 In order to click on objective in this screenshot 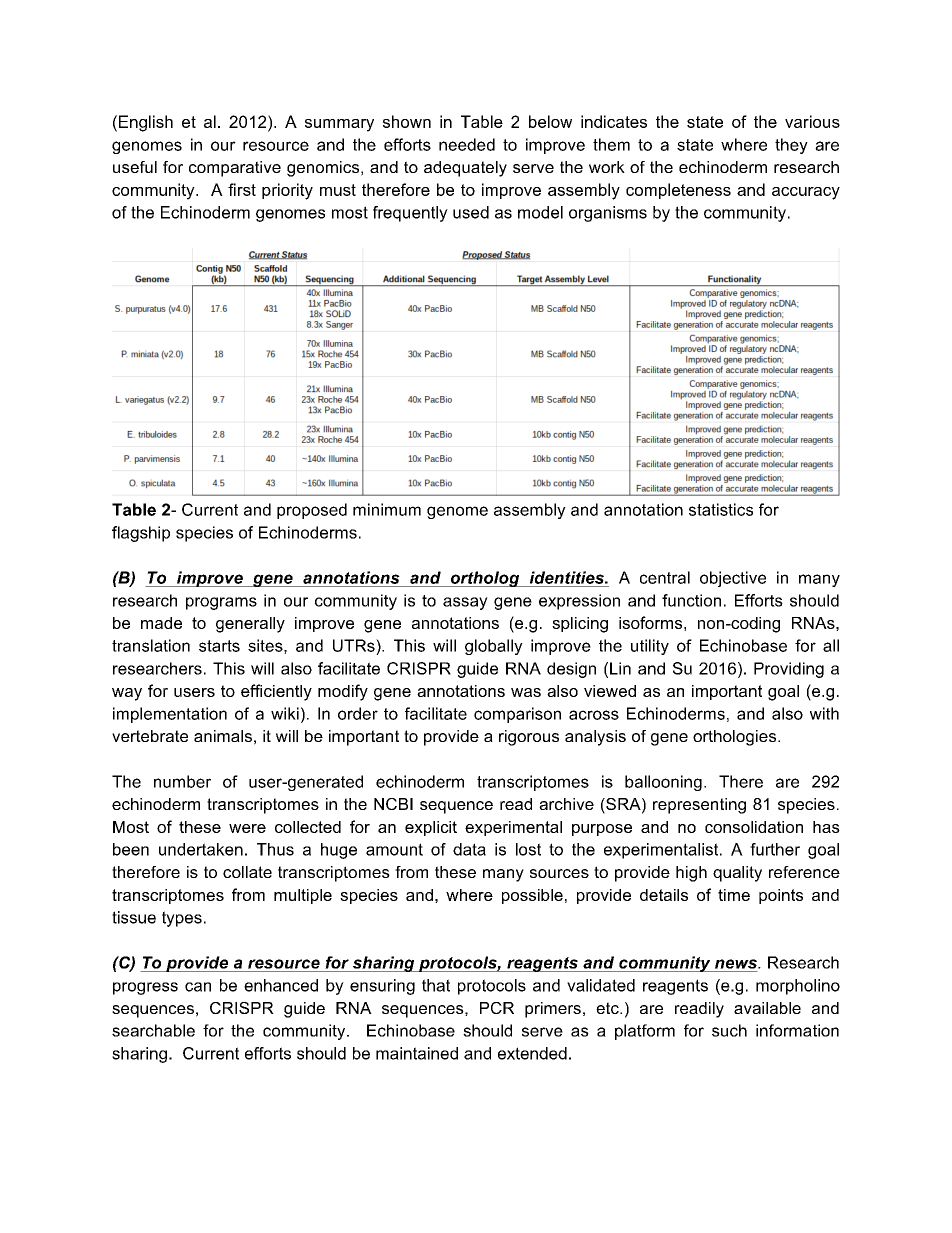, I will do `click(733, 579)`.
